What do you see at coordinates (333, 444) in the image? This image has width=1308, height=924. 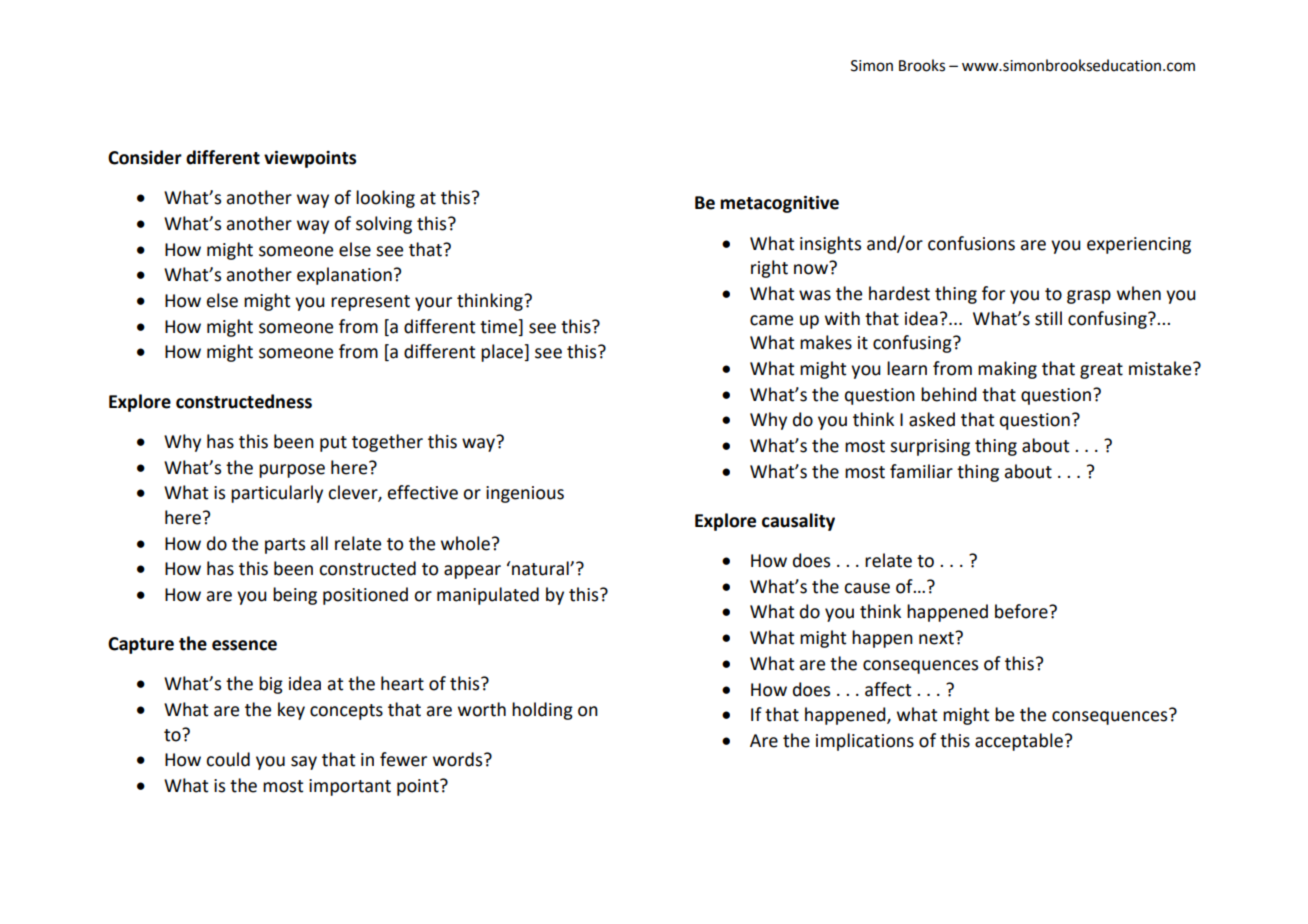 I see `put` at bounding box center [333, 444].
